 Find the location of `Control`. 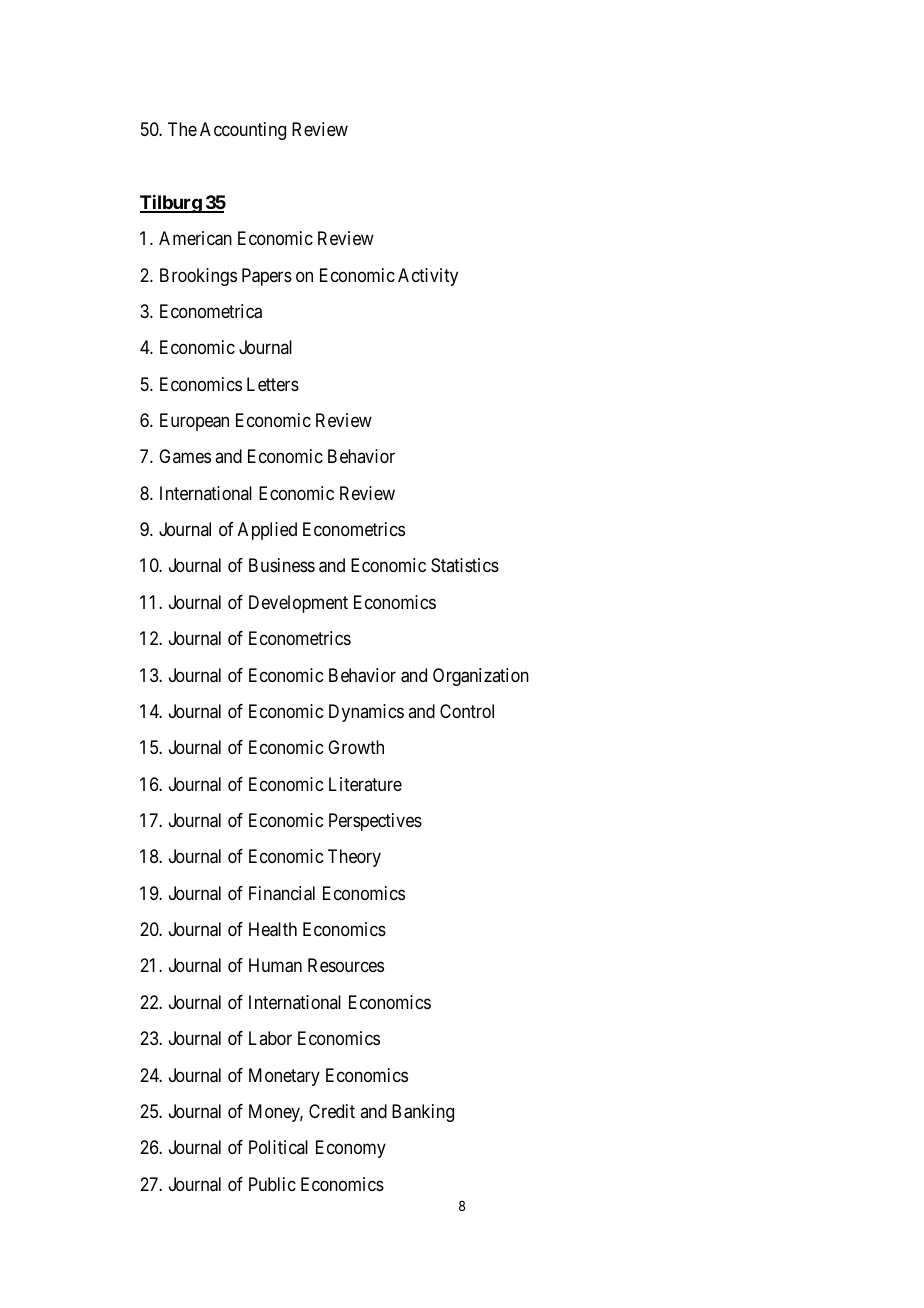

Control is located at coordinates (467, 711).
